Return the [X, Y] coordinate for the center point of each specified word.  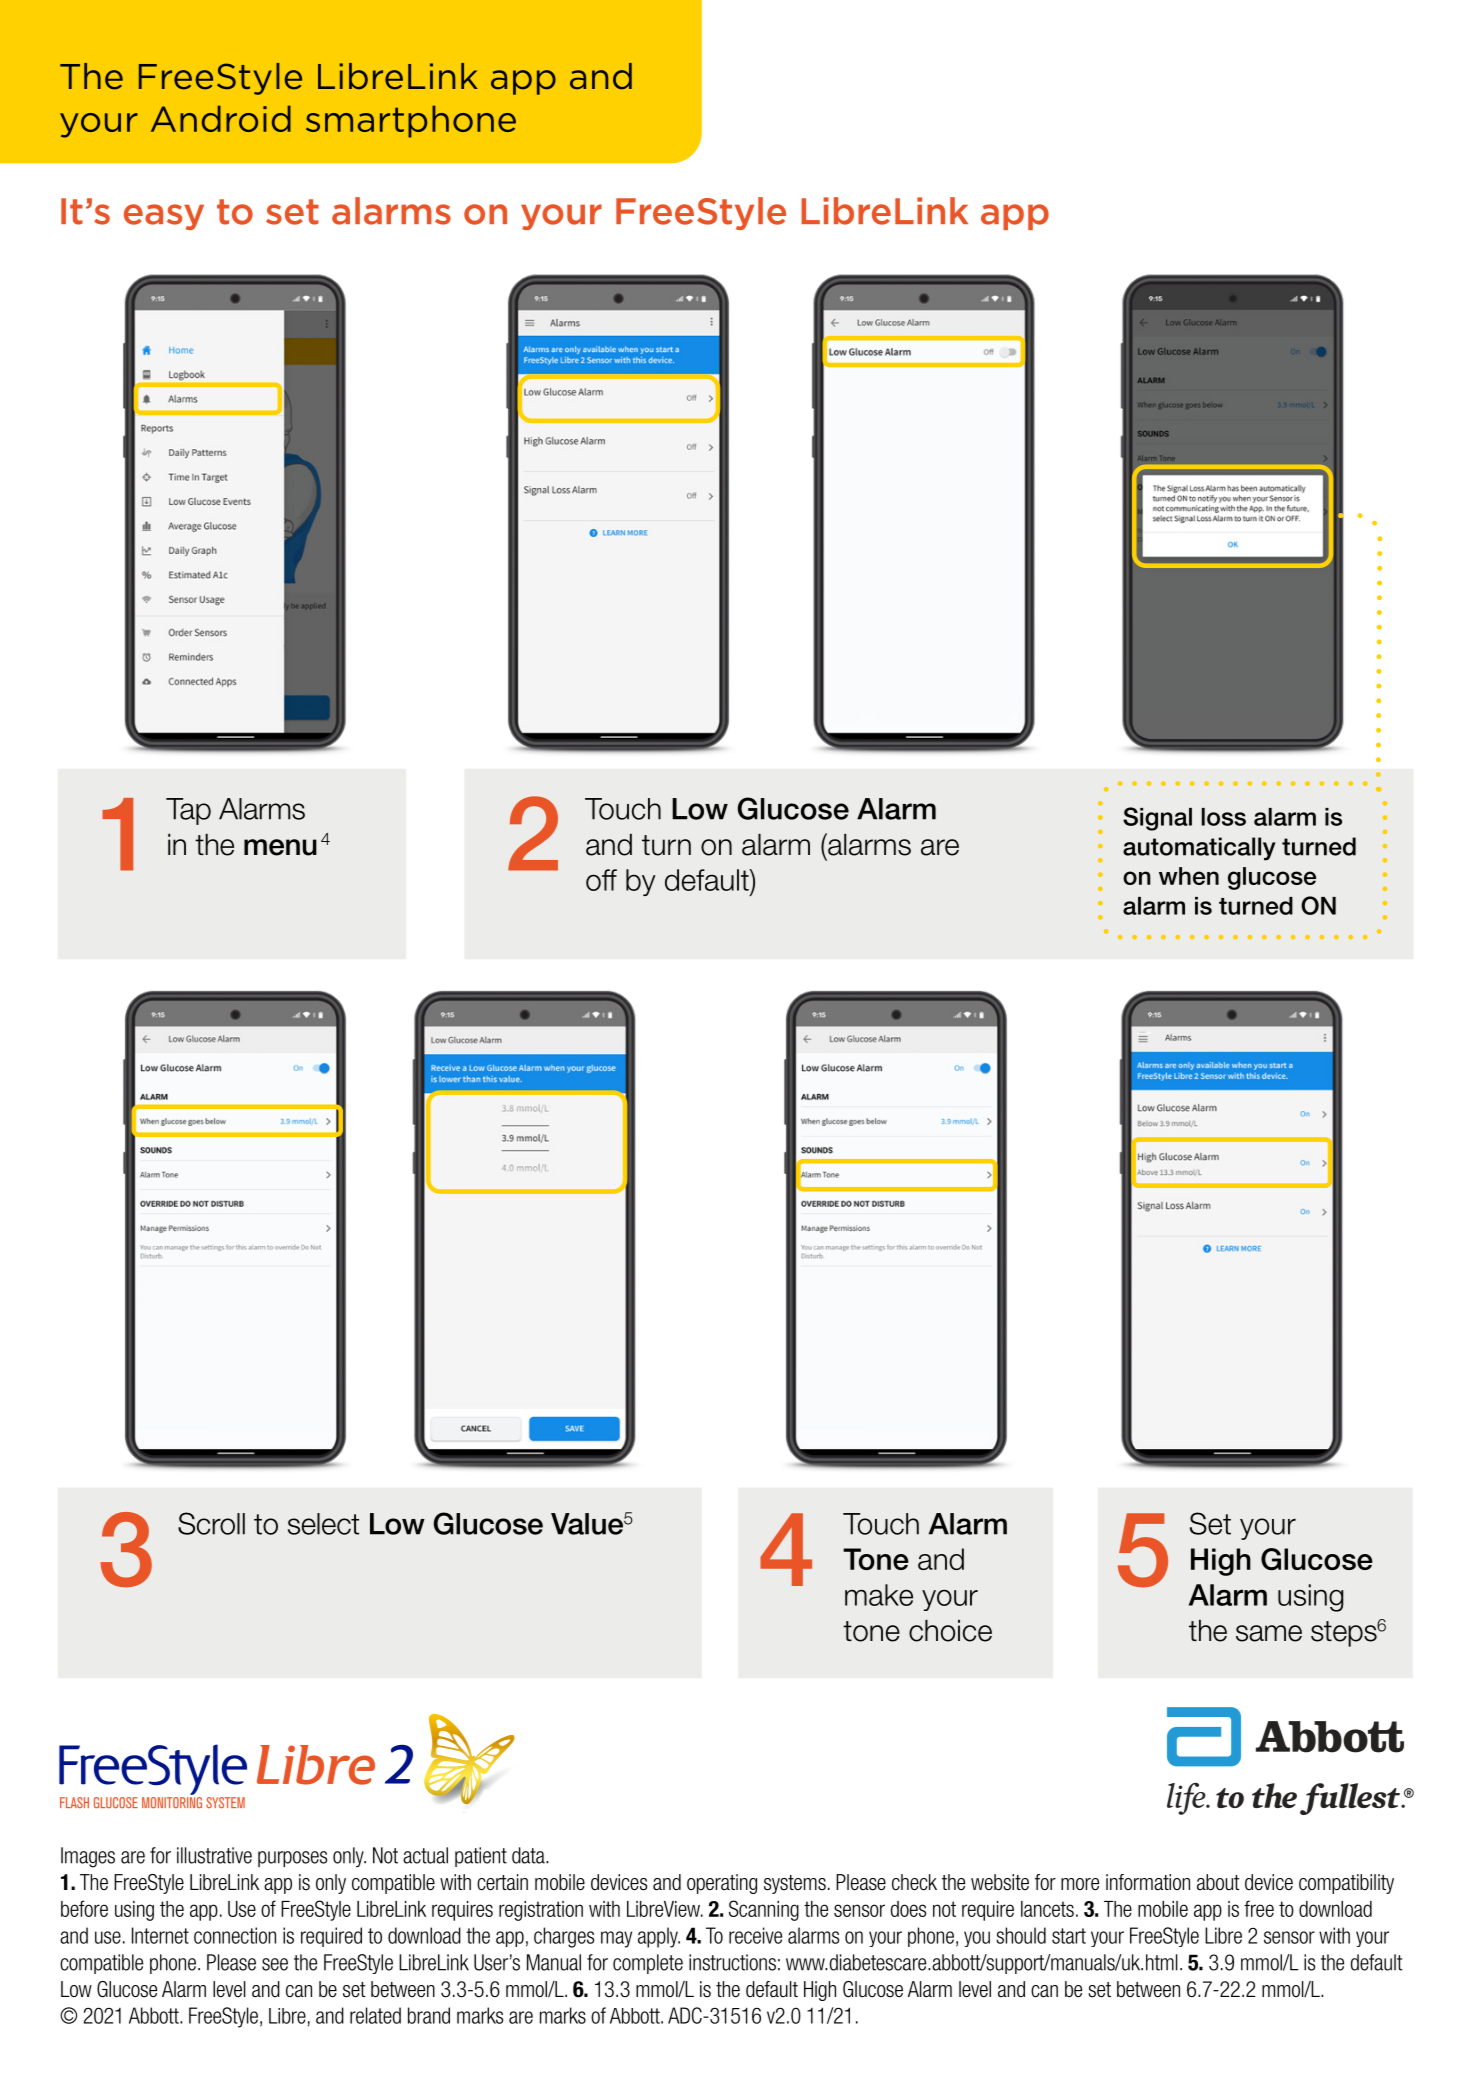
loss [1224, 817]
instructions [732, 1962]
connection [235, 1935]
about [1218, 1882]
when [1189, 876]
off [601, 880]
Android [221, 118]
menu [280, 847]
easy [164, 217]
